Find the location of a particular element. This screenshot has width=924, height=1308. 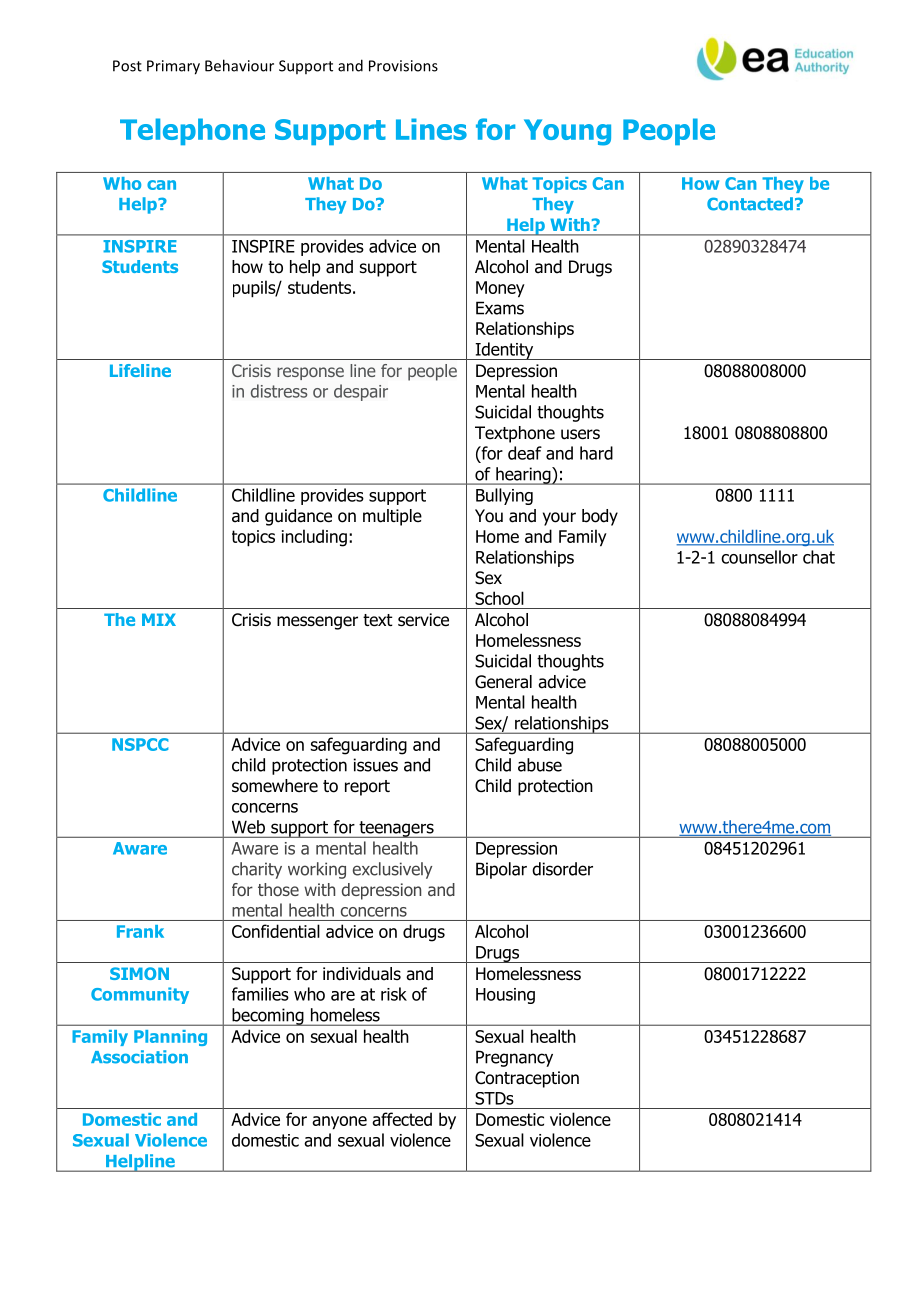

Contacted is located at coordinates (750, 204).
